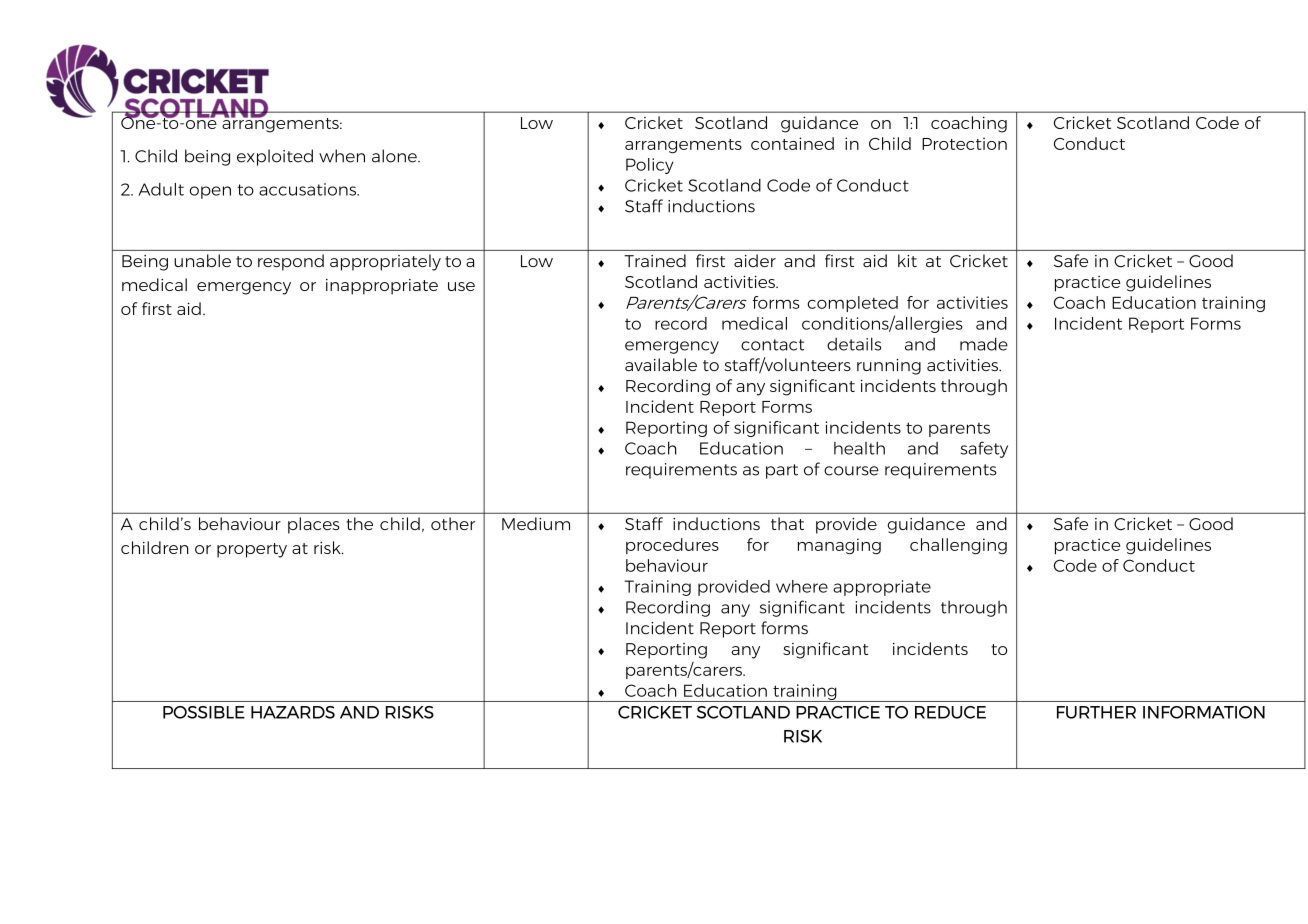 This page has width=1308, height=924. What do you see at coordinates (293, 712) in the page?
I see `HAZARDS` at bounding box center [293, 712].
